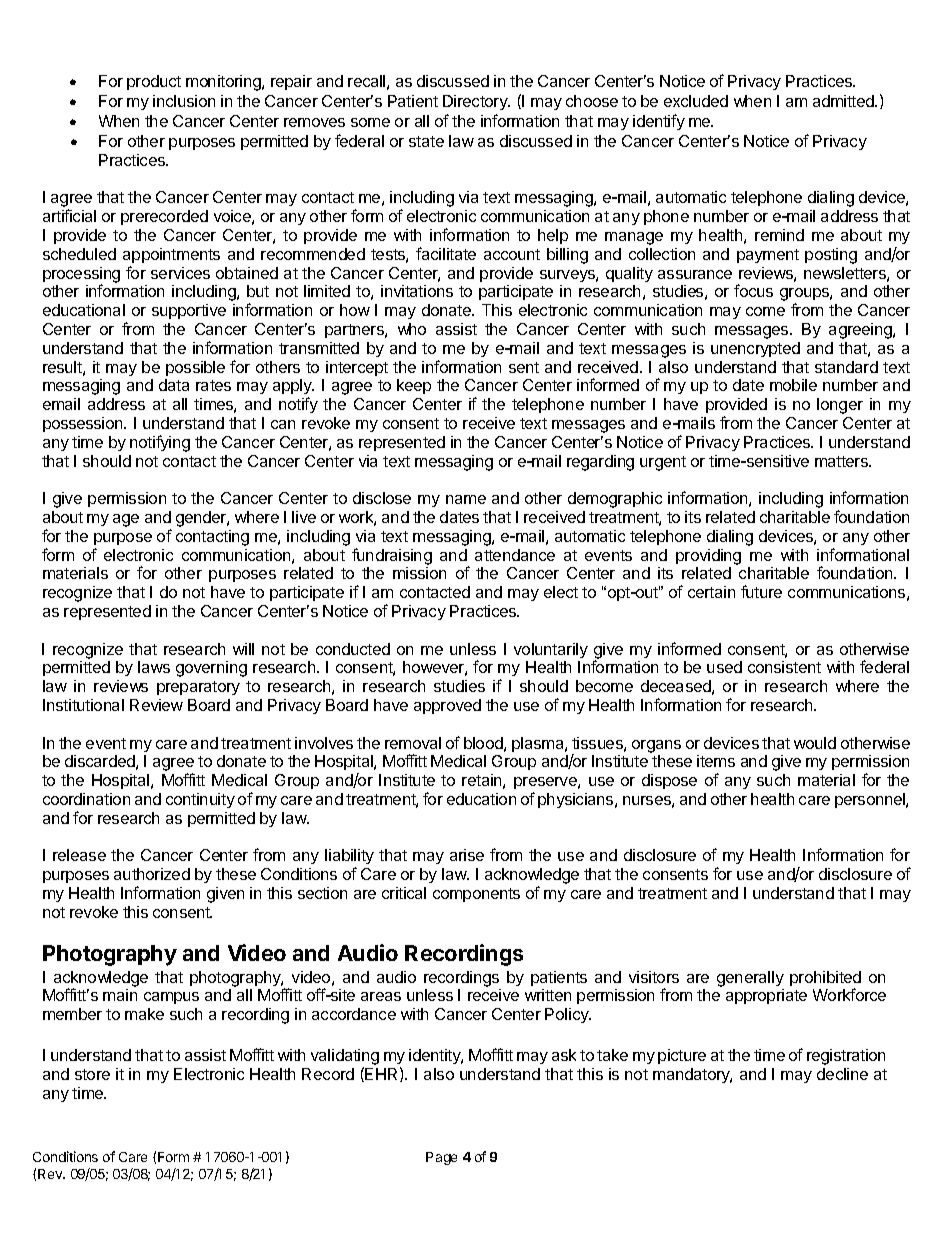 The image size is (952, 1233). I want to click on admitted, so click(844, 101).
